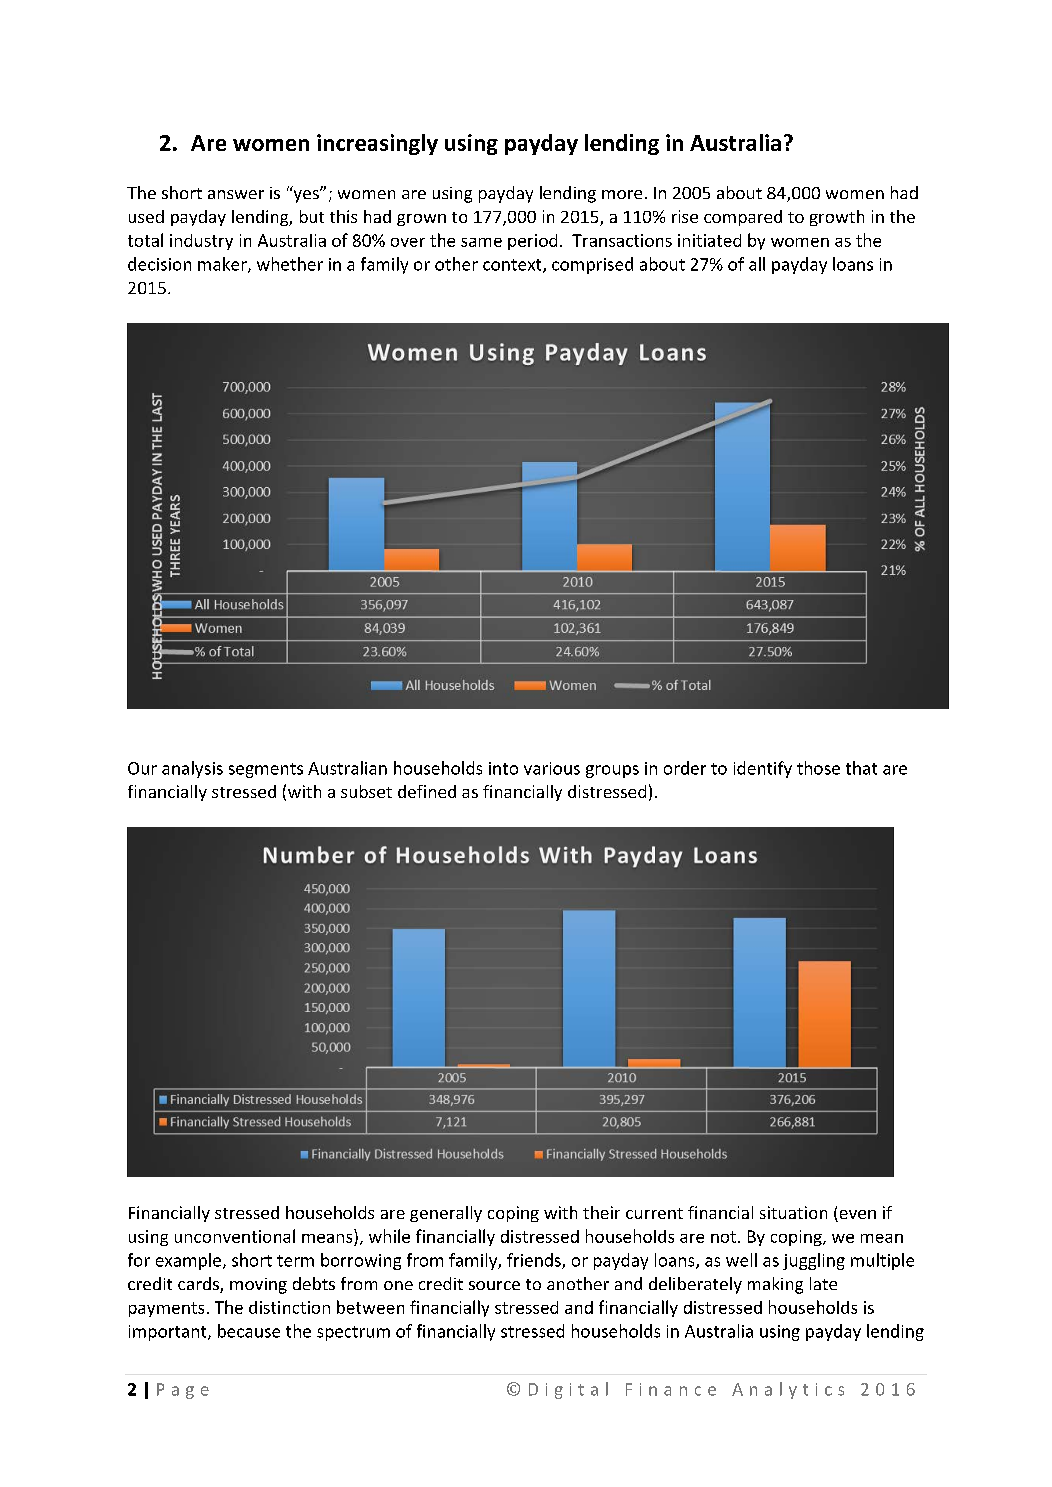 This screenshot has height=1487, width=1052. Describe the element at coordinates (223, 265) in the screenshot. I see `maker` at that location.
